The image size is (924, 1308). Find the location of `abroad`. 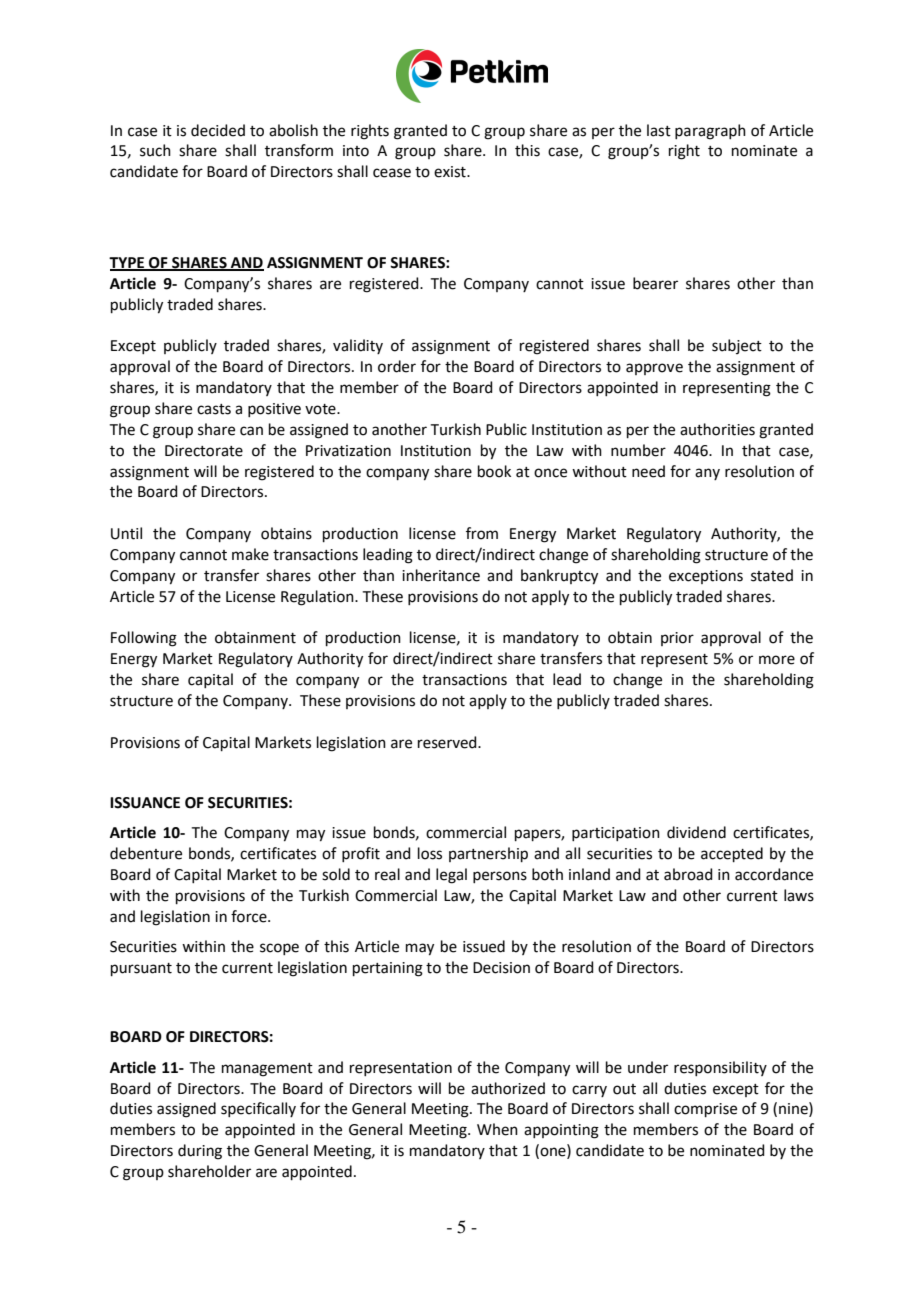

abroad is located at coordinates (688, 874).
